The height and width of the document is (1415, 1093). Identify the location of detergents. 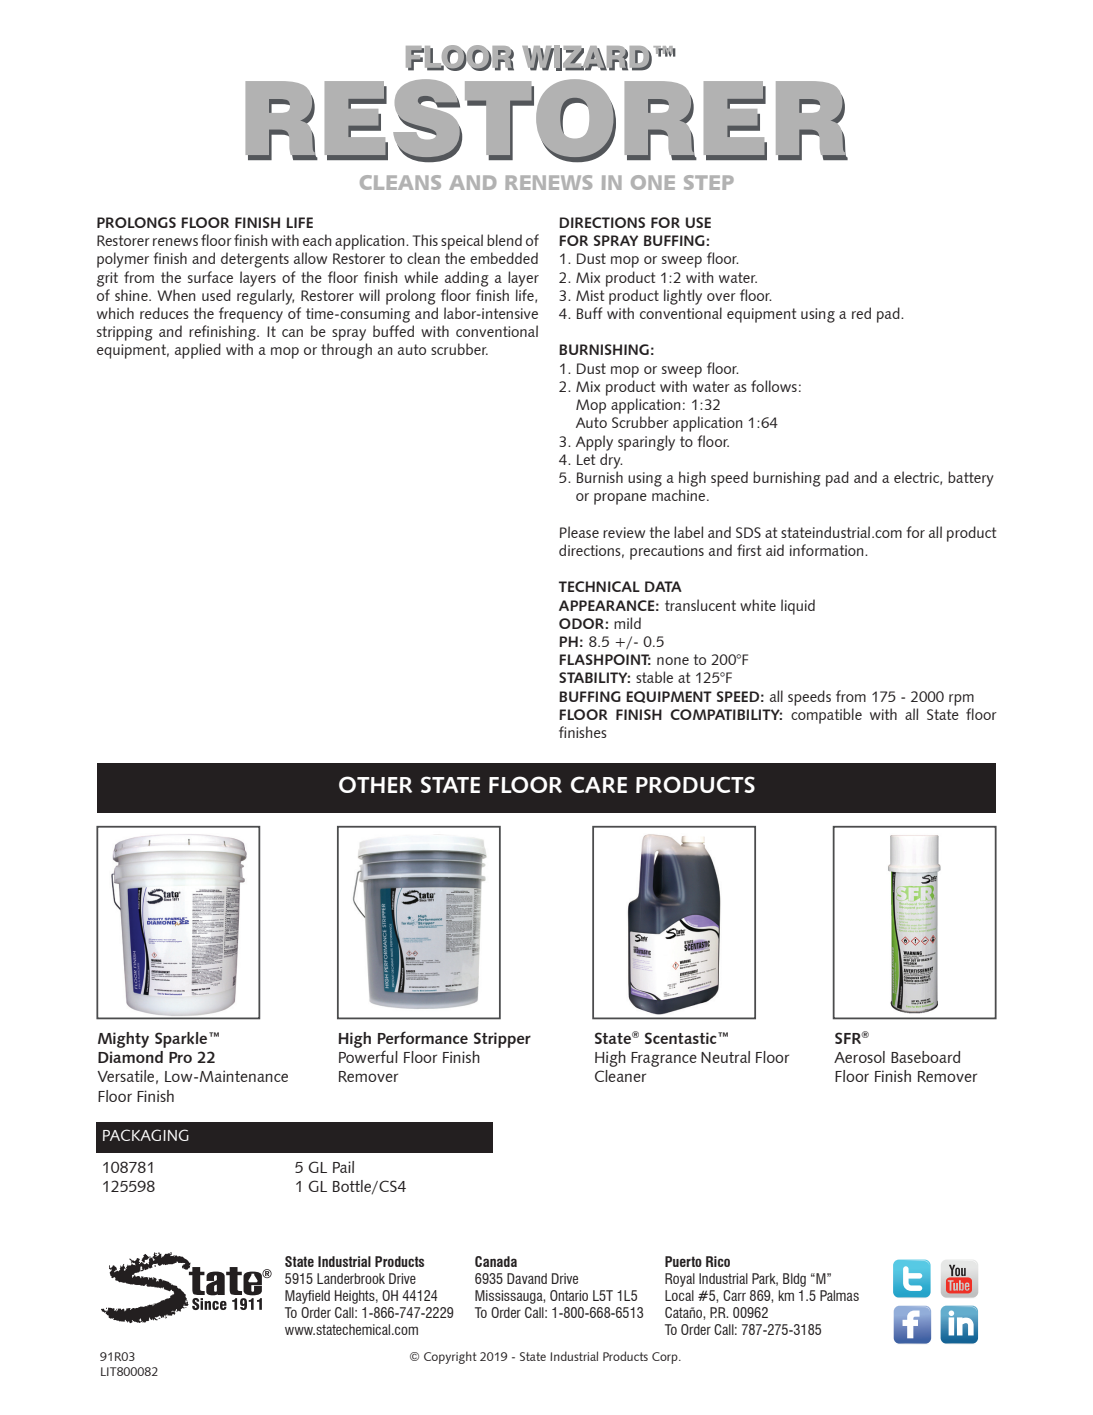
(255, 260).
